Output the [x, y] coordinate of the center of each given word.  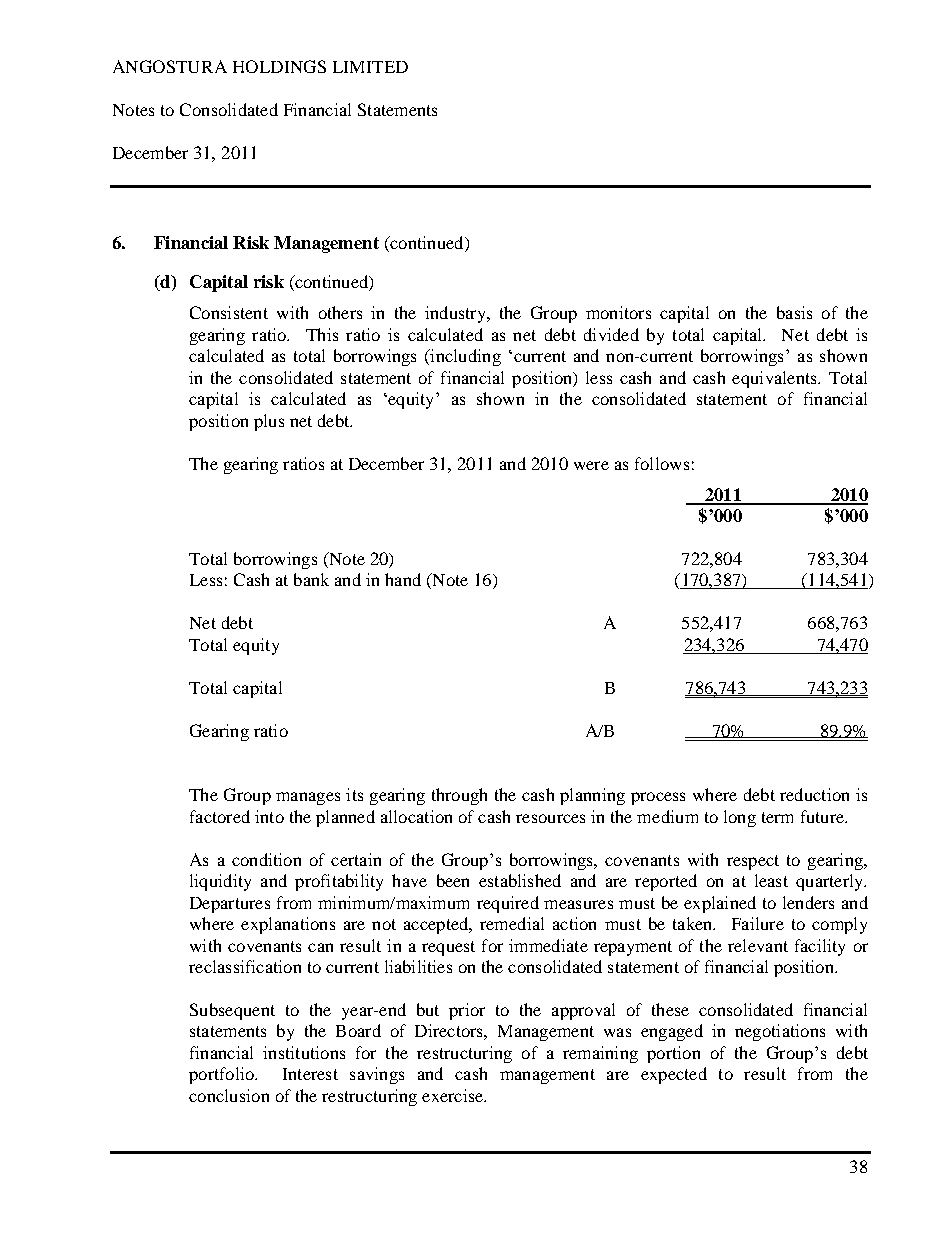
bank [311, 579]
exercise [454, 1095]
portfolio [222, 1075]
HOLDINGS [279, 66]
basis [794, 312]
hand [403, 579]
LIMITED [370, 67]
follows [662, 463]
